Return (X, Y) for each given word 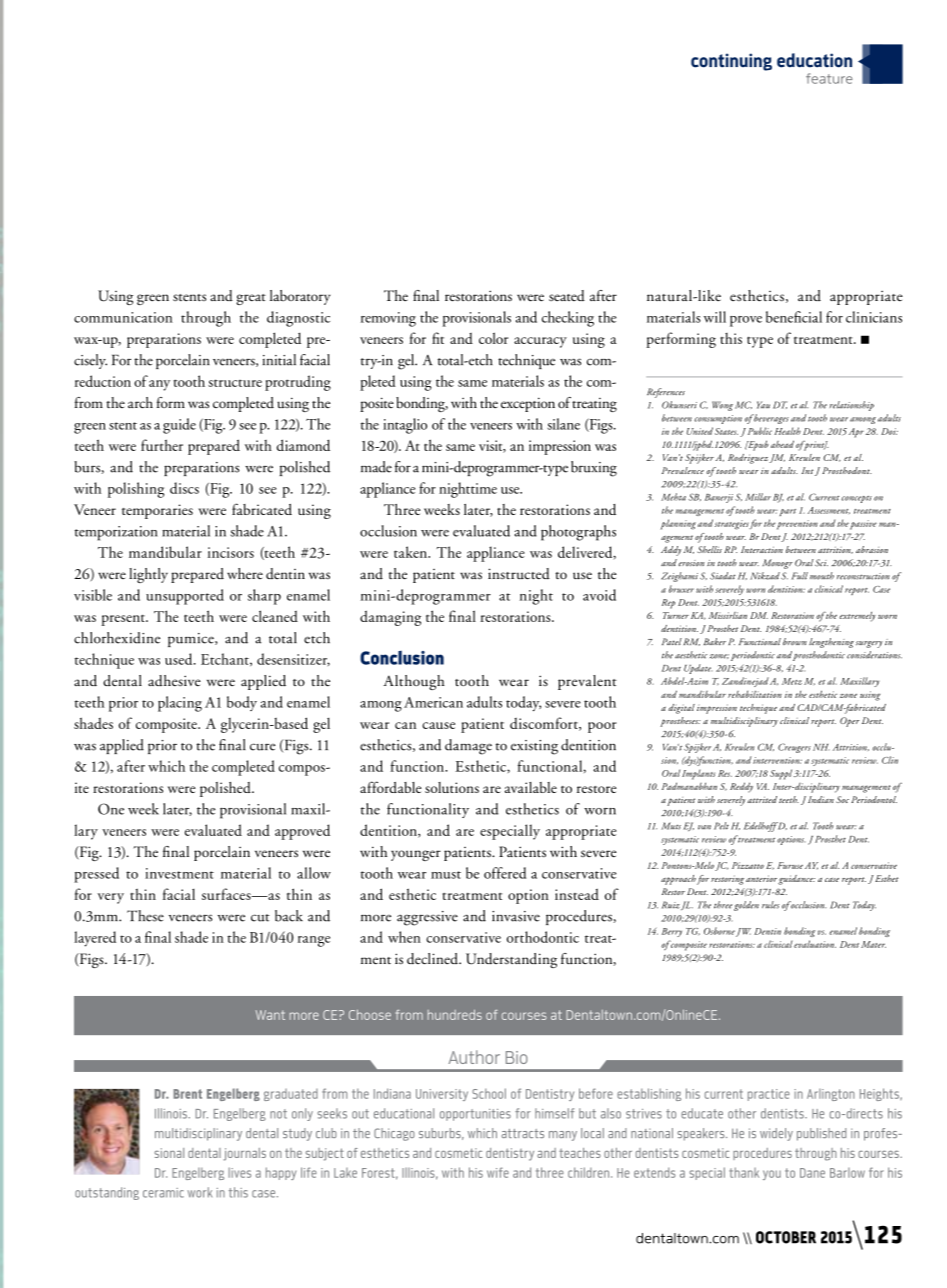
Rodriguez (748, 459)
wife (498, 1172)
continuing (731, 62)
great (251, 299)
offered (505, 873)
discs (184, 488)
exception (528, 404)
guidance (796, 880)
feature (829, 78)
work (200, 1192)
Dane (812, 1173)
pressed (96, 875)
